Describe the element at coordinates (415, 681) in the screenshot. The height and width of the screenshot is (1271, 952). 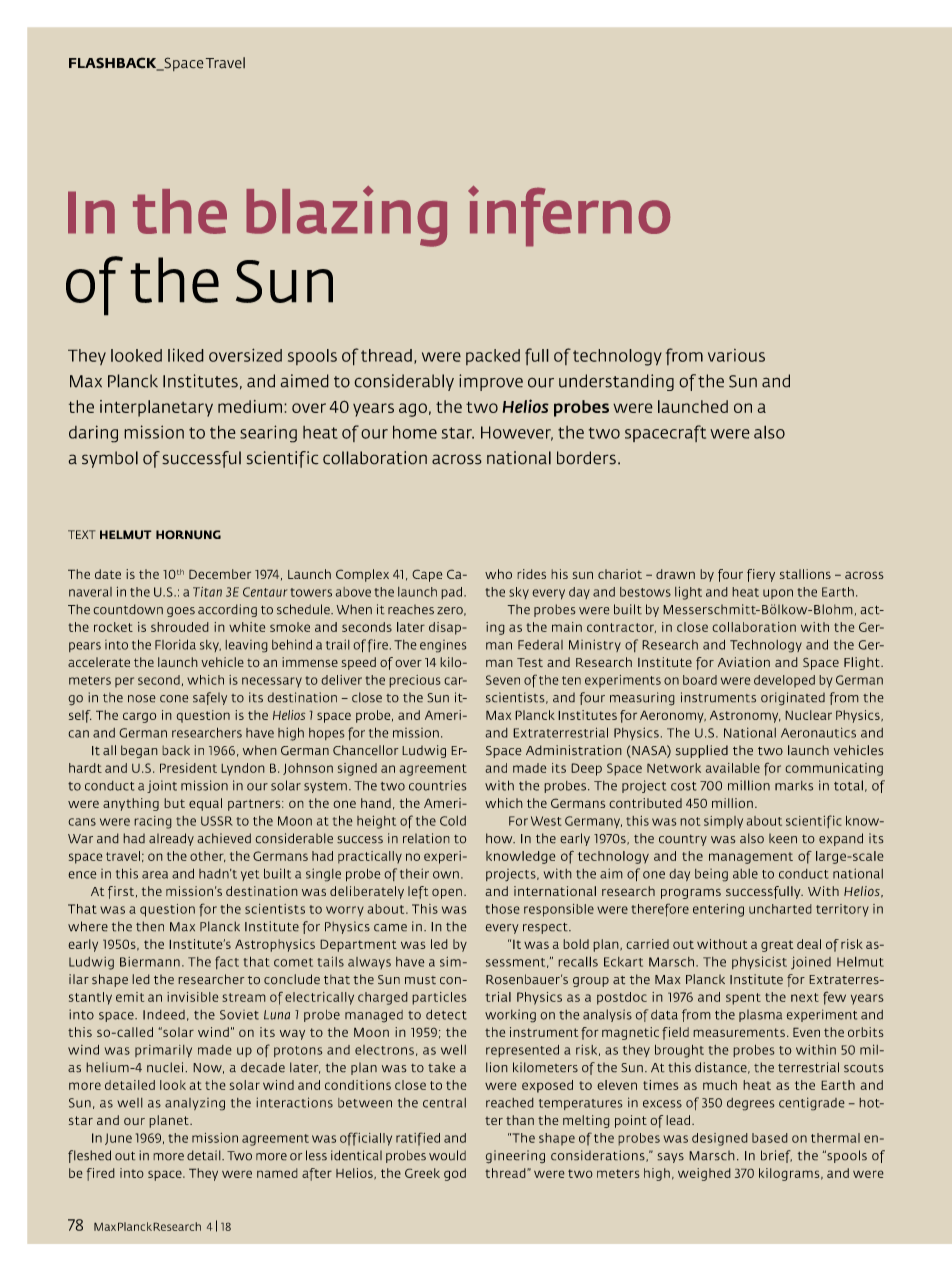
I see `precious` at that location.
